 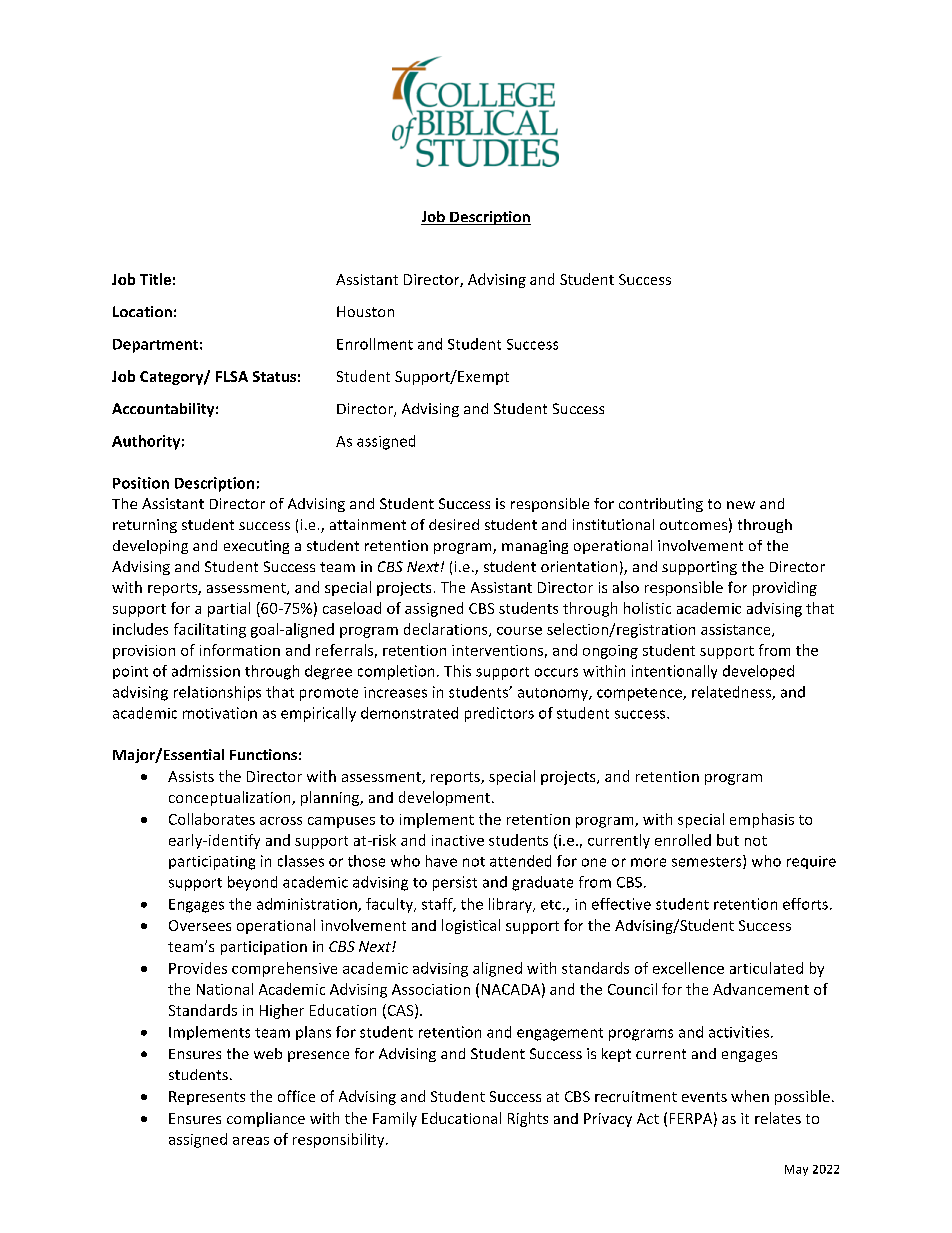 I want to click on have, so click(x=441, y=861).
